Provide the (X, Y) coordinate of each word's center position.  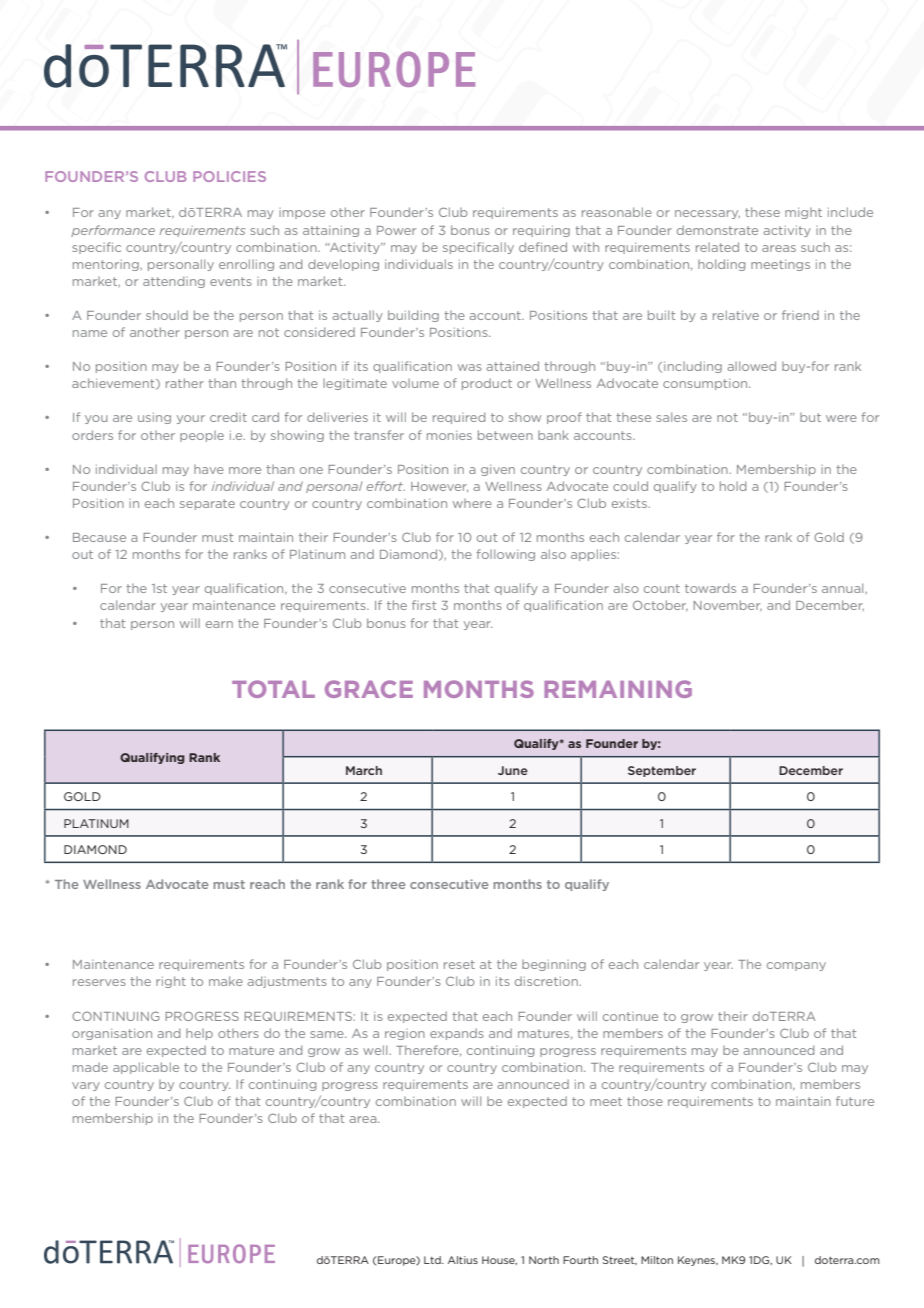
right (171, 982)
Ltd (433, 1260)
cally (499, 248)
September (662, 771)
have (209, 469)
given (498, 470)
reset (459, 964)
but (810, 417)
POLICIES (229, 176)
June (513, 770)
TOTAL (273, 689)
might (803, 213)
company (796, 966)
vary (86, 1086)
